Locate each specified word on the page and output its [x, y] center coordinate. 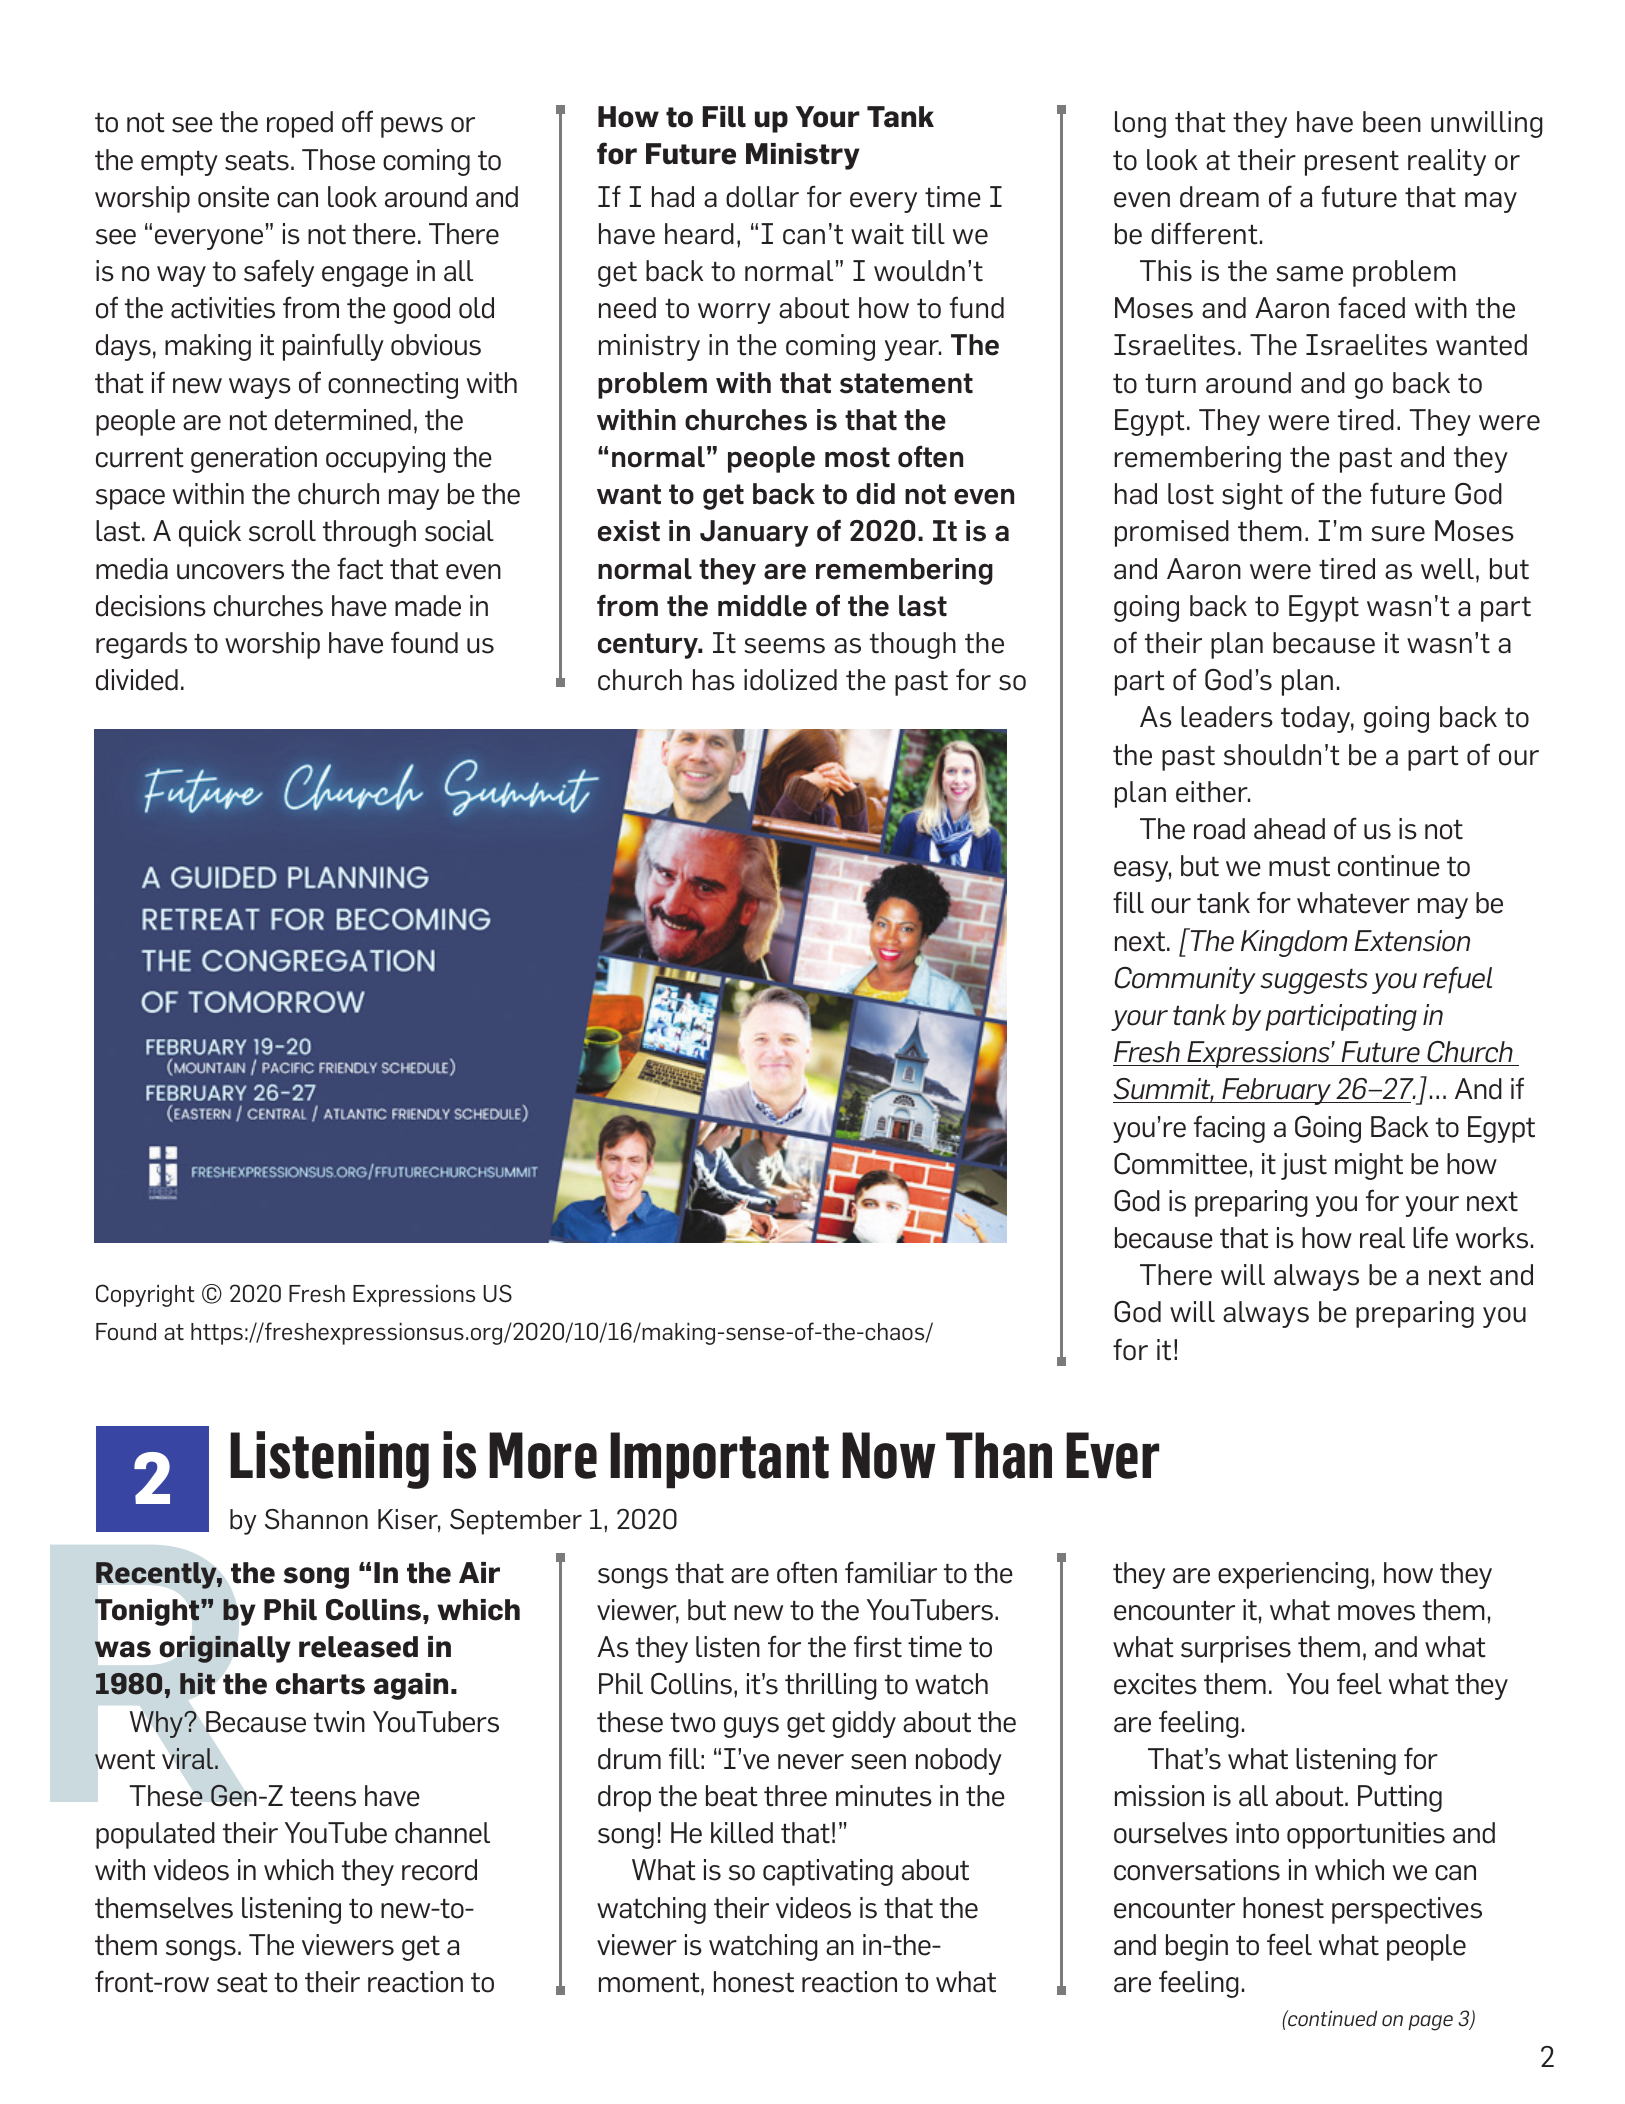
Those [338, 160]
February [1277, 1091]
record [439, 1870]
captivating [828, 1872]
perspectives [1407, 1910]
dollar [762, 197]
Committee [1180, 1164]
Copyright [145, 1295]
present [1352, 163]
